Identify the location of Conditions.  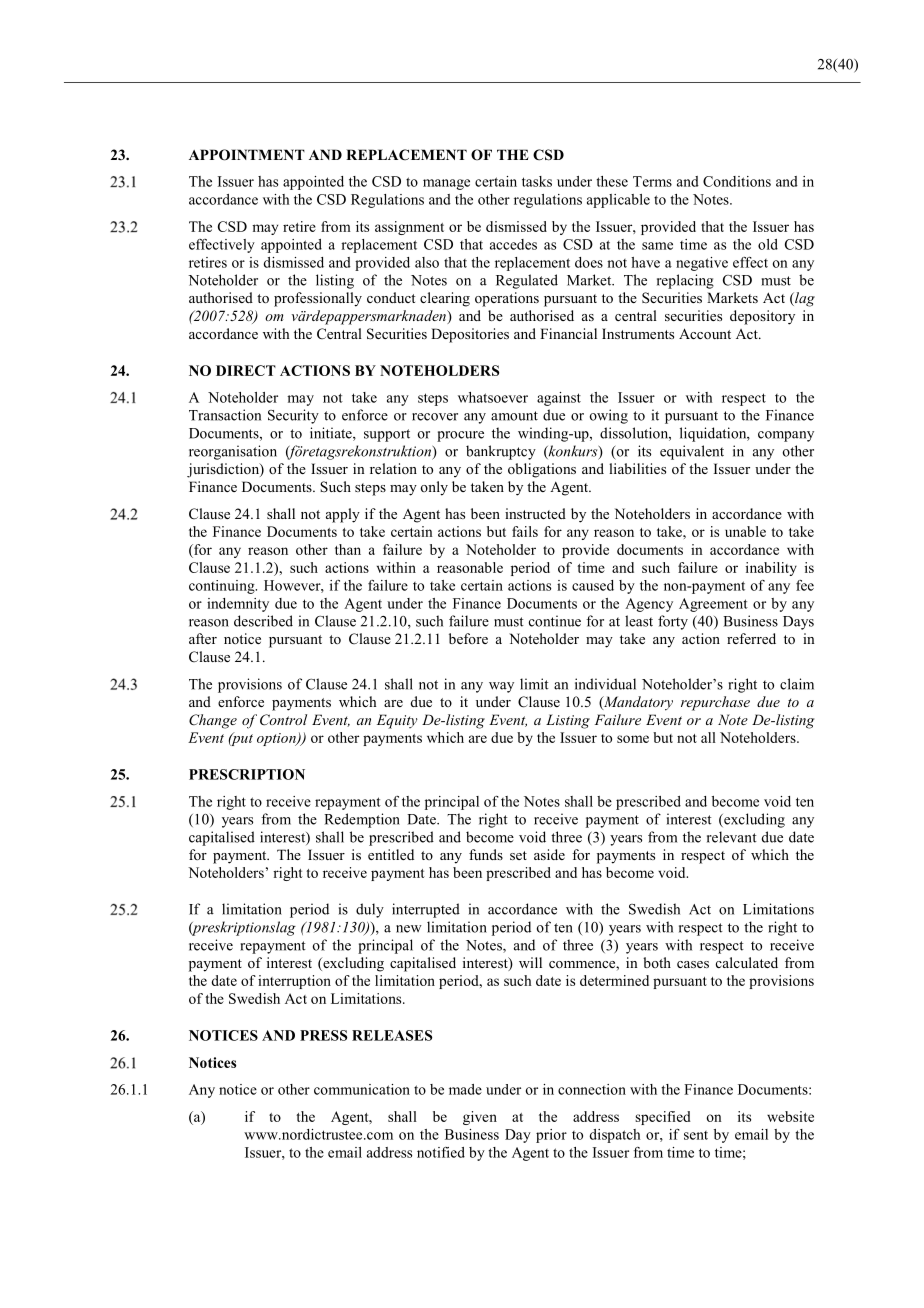
(737, 181).
